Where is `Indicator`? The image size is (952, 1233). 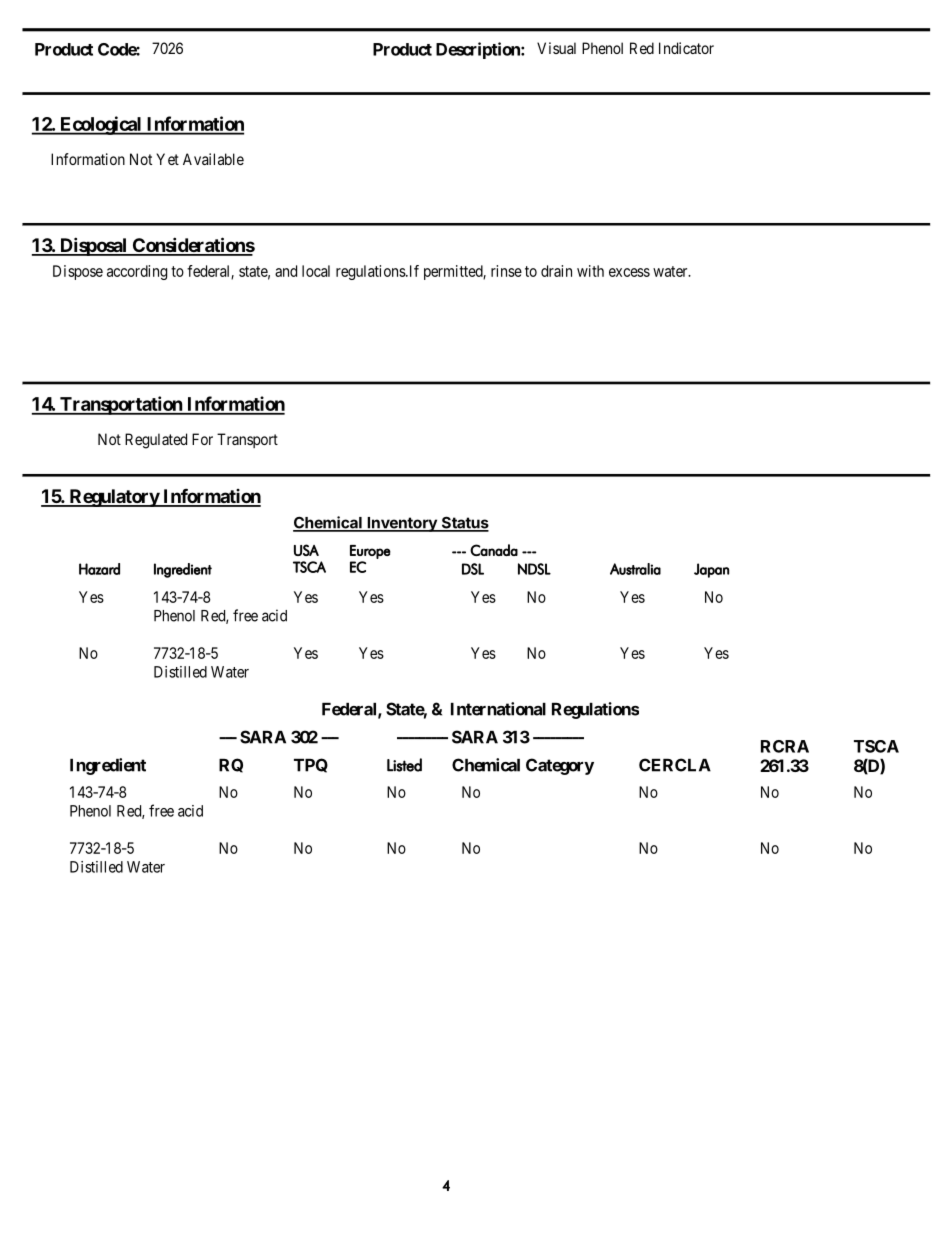 Indicator is located at coordinates (686, 48).
